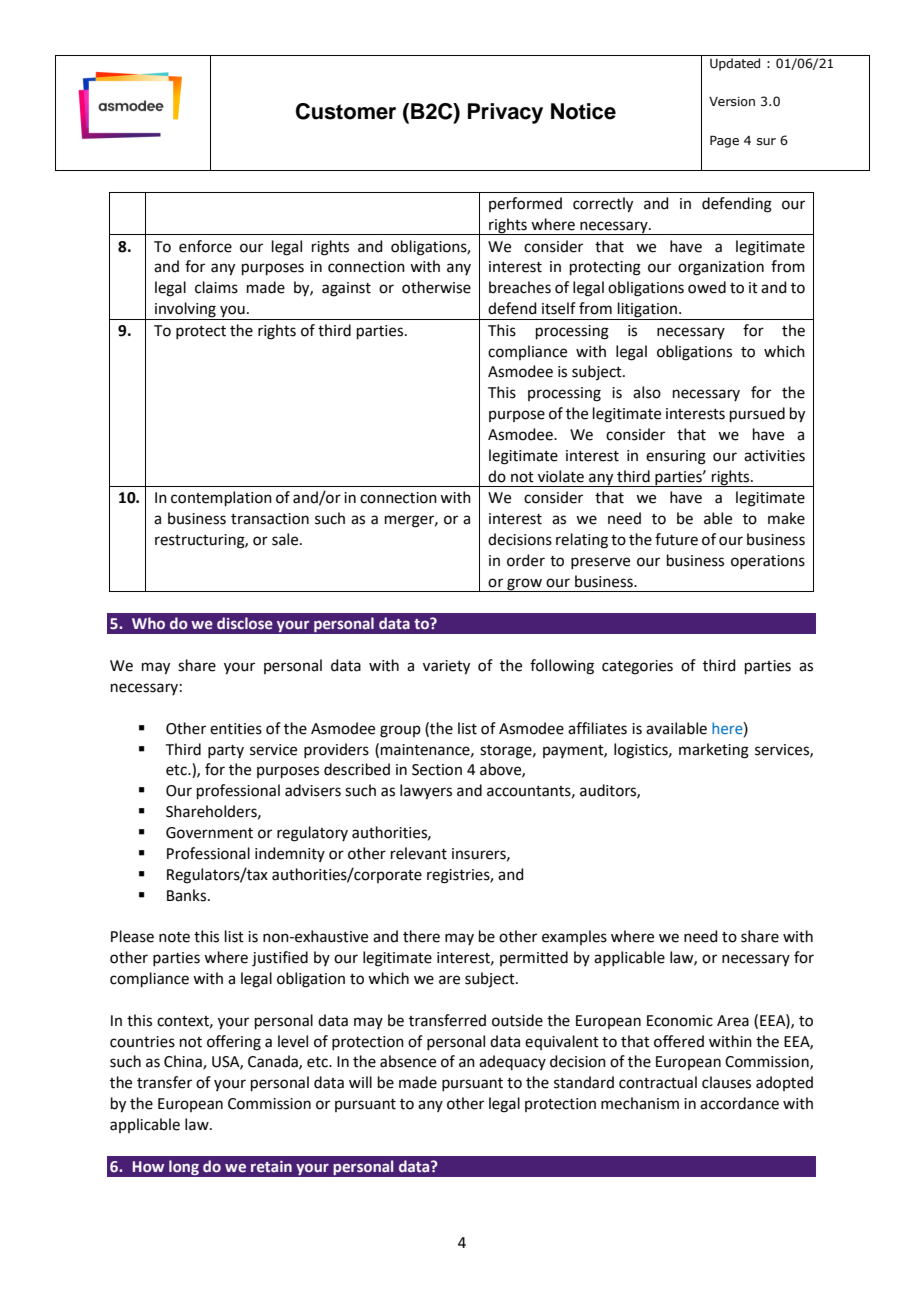 This document has height=1308, width=924. Describe the element at coordinates (505, 113) in the document. I see `Privacy` at that location.
